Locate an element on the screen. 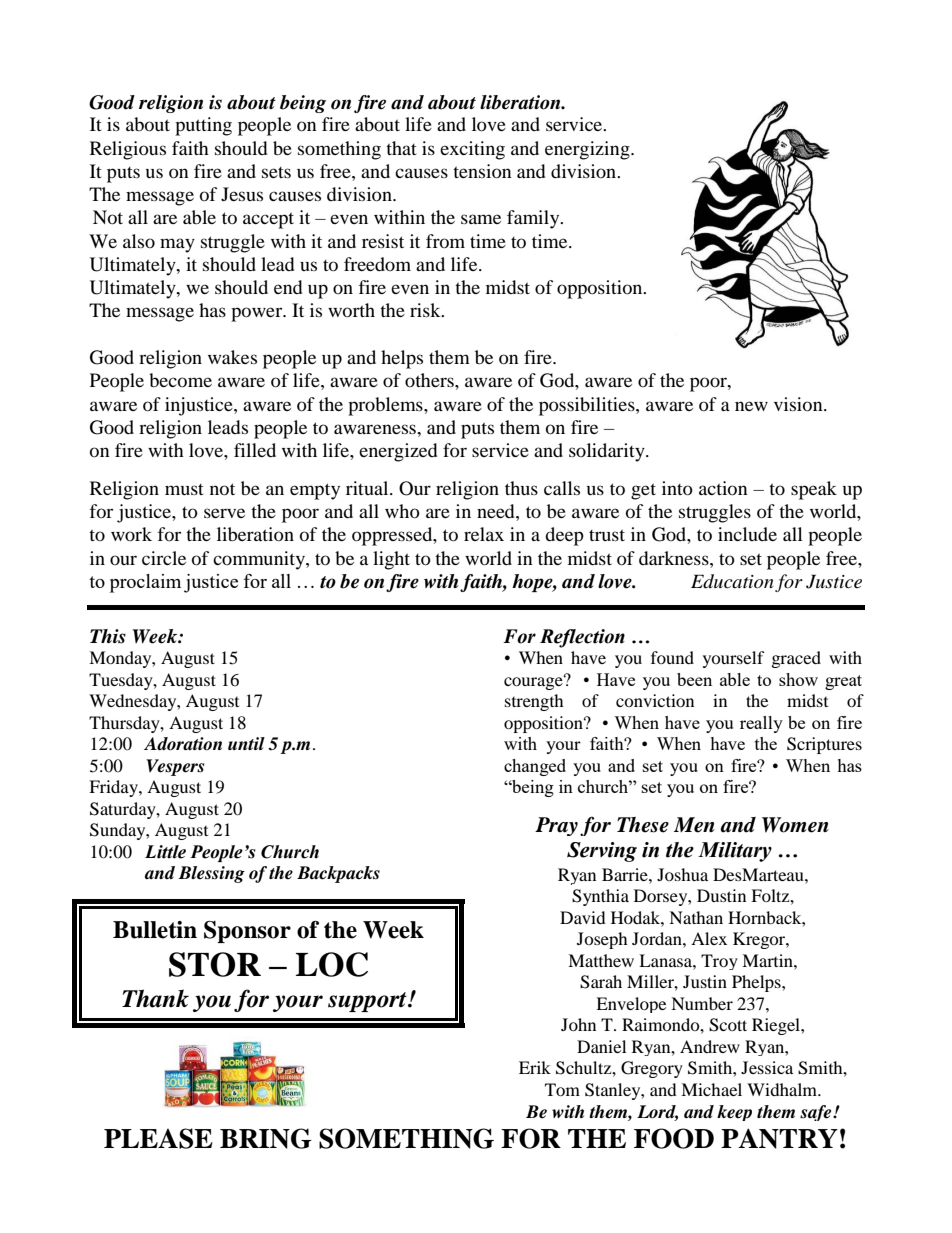  PLEASE is located at coordinates (158, 1138).
